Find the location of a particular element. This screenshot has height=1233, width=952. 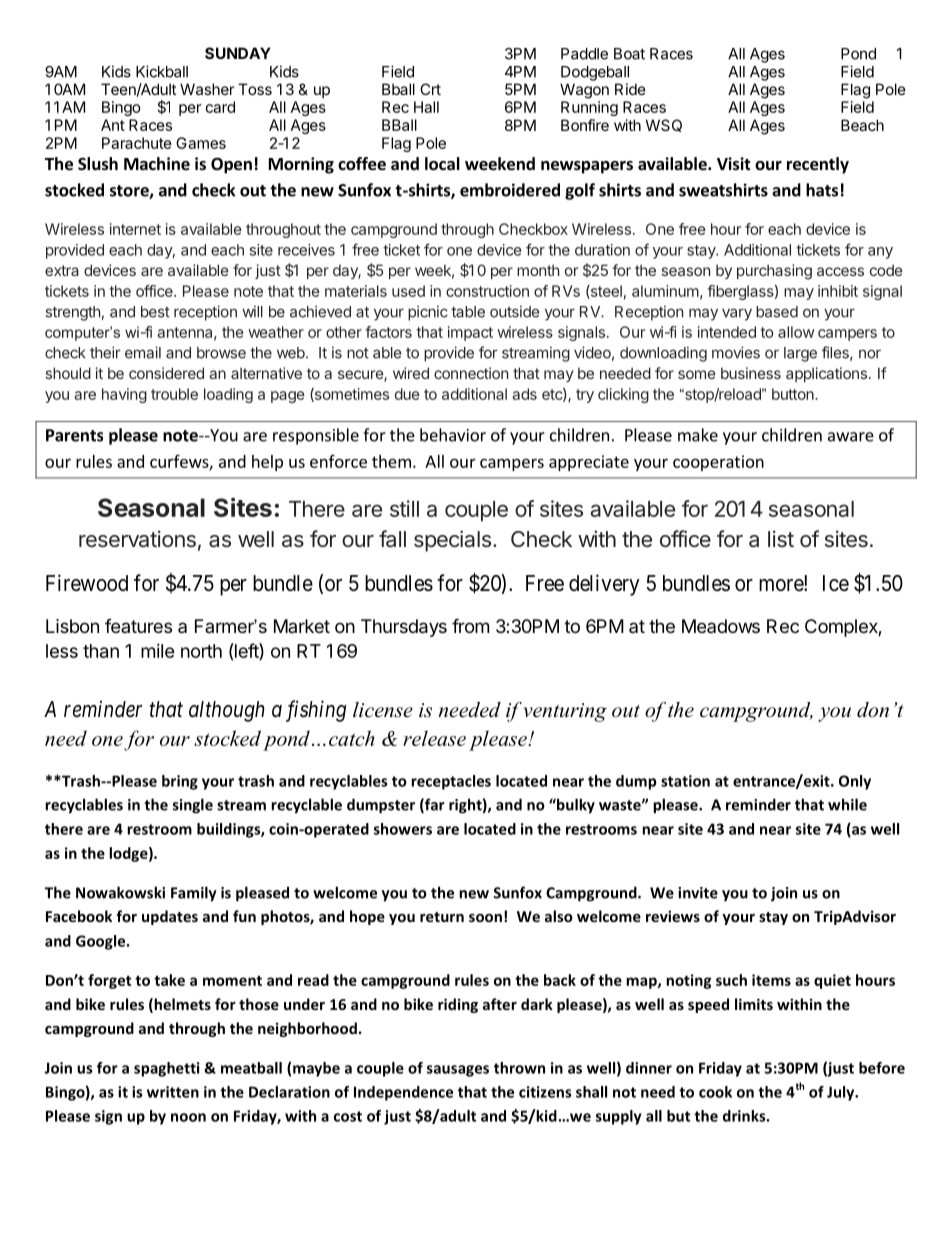

features is located at coordinates (138, 626).
